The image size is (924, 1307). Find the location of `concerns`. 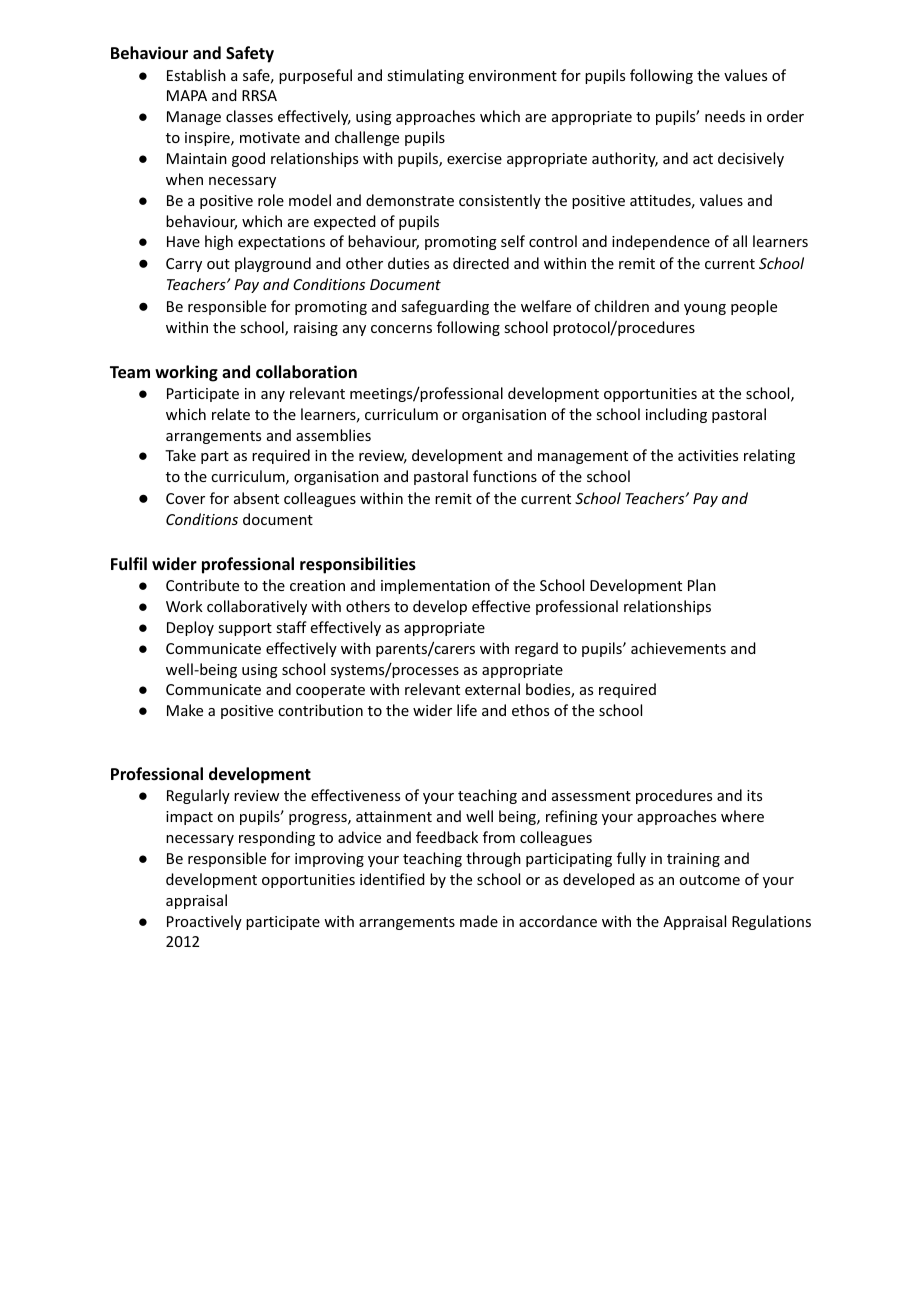

concerns is located at coordinates (401, 329).
